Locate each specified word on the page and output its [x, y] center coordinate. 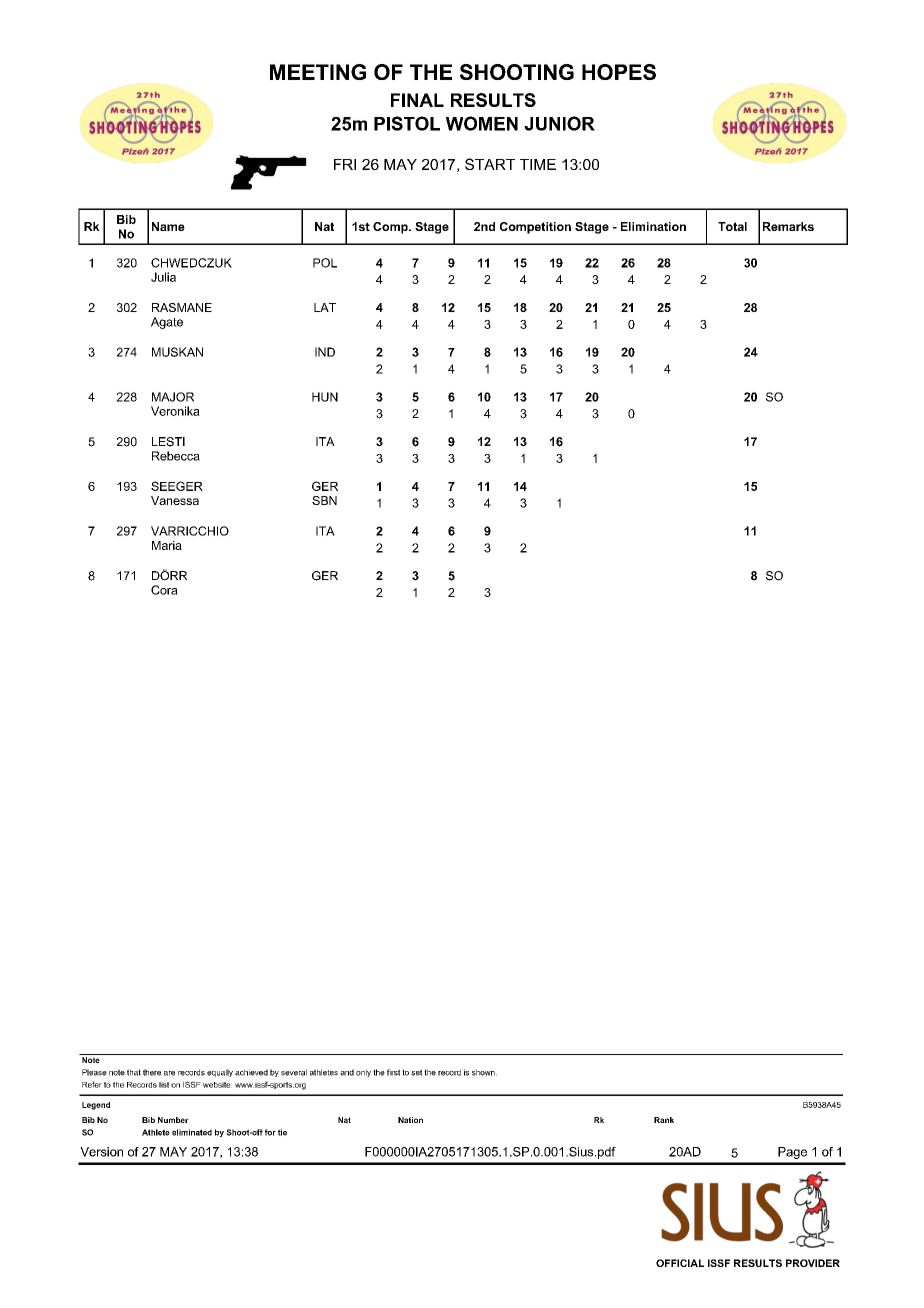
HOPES [619, 72]
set [416, 1072]
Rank [664, 1120]
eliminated [192, 1132]
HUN [325, 397]
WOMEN [482, 123]
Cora [164, 590]
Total [732, 226]
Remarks [788, 226]
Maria [167, 545]
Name [168, 226]
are [169, 1073]
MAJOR [173, 397]
